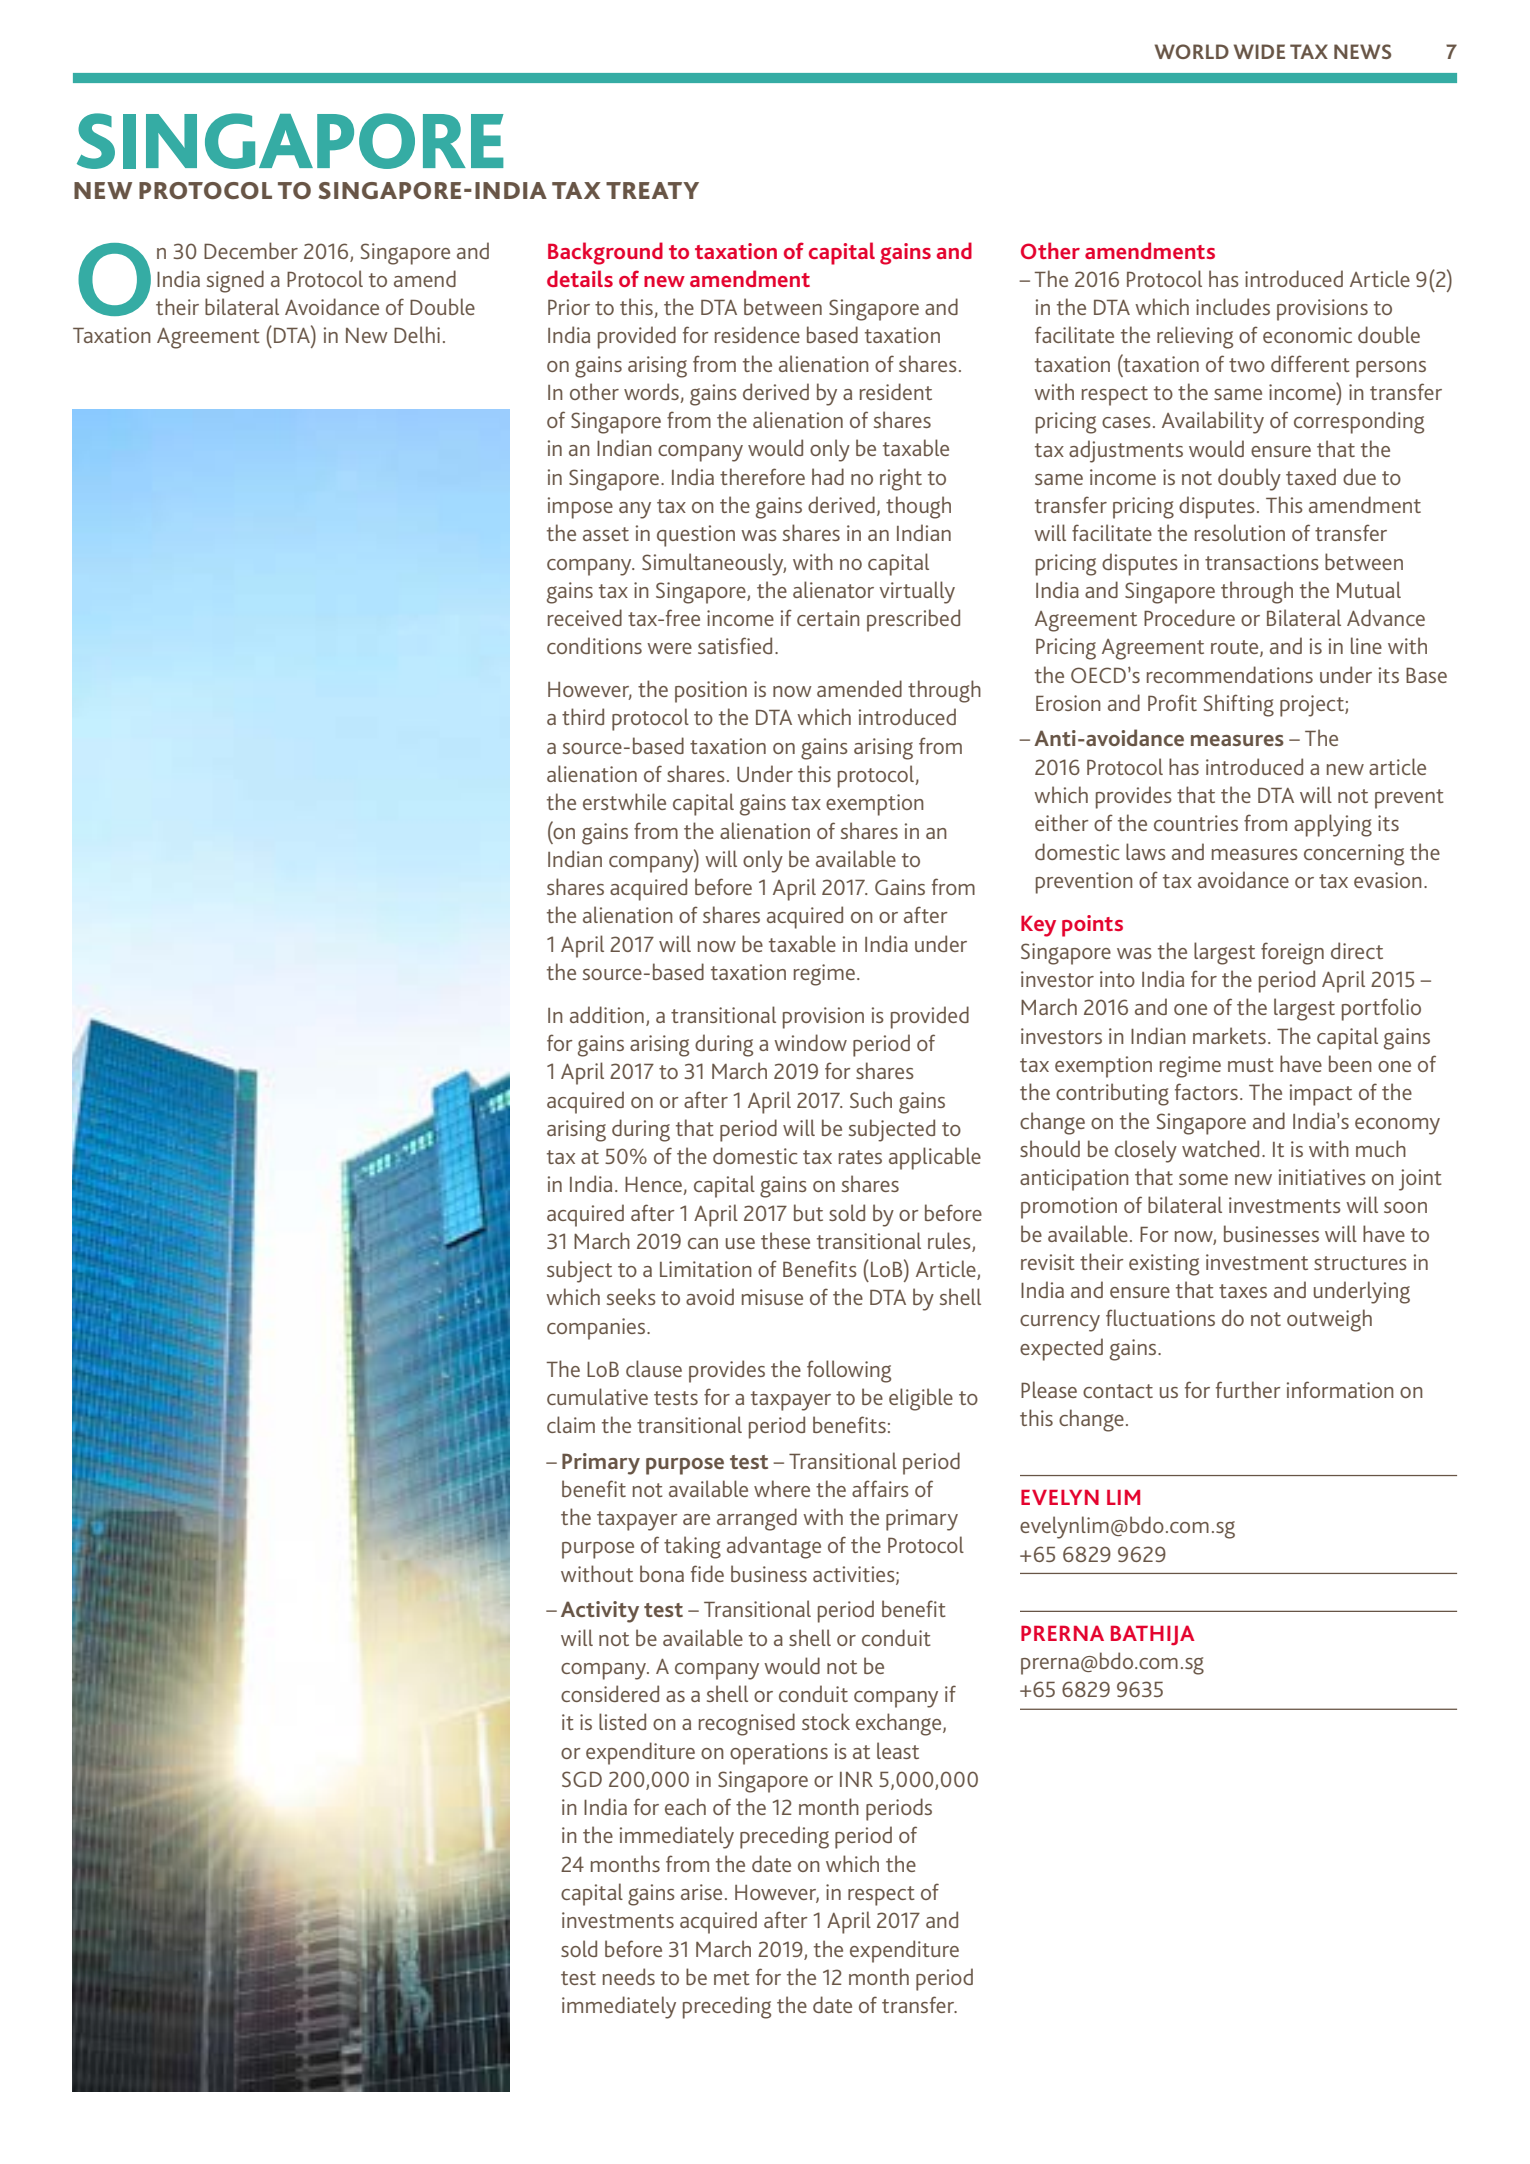 The width and height of the screenshot is (1530, 2164). Describe the element at coordinates (860, 1157) in the screenshot. I see `rates` at that location.
